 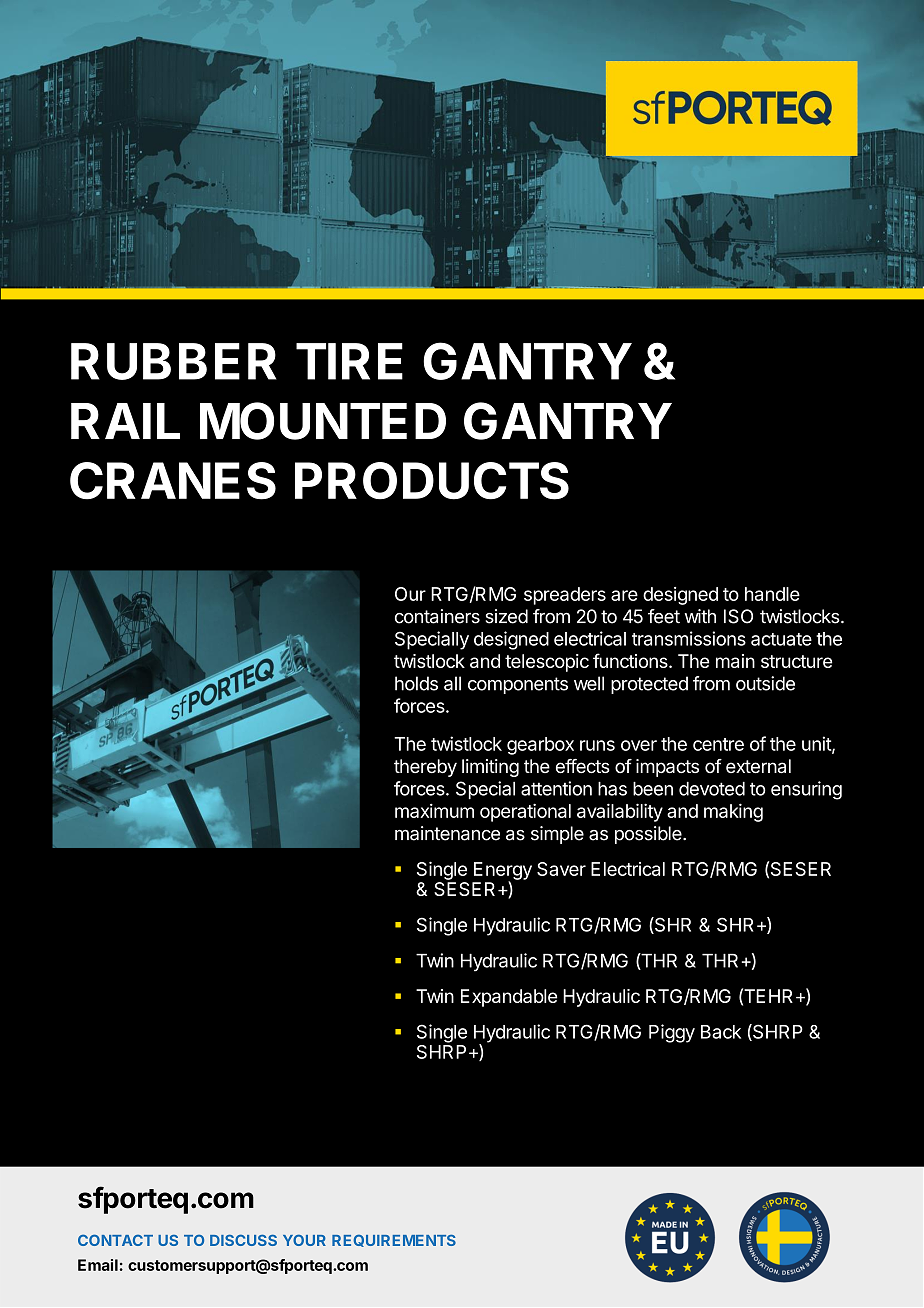 I want to click on containers, so click(x=437, y=616).
